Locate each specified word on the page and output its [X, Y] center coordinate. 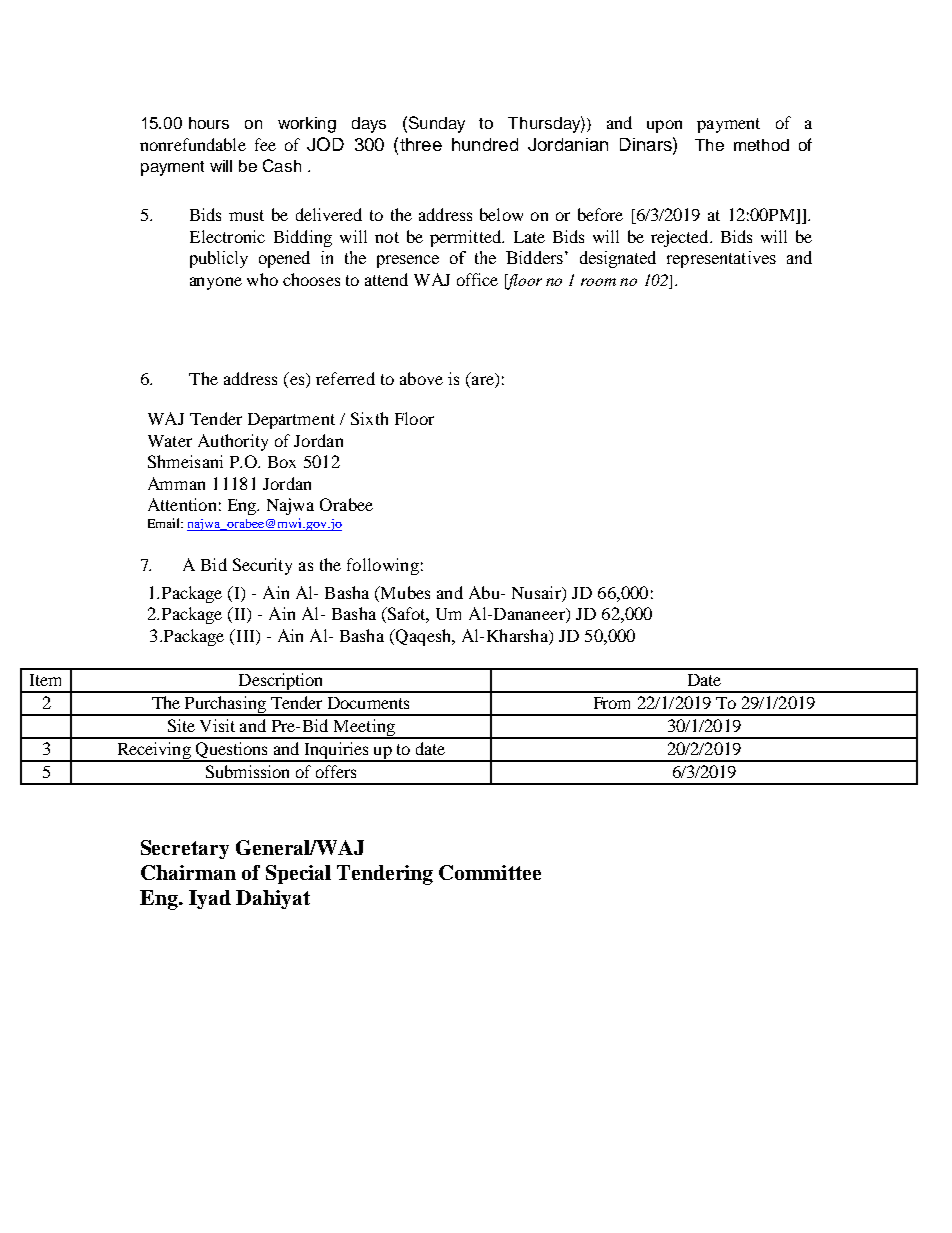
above [421, 378]
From [612, 703]
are [484, 382]
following [383, 566]
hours [209, 123]
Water [170, 441]
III [245, 635]
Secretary [185, 849]
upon [664, 126]
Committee [490, 872]
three [419, 144]
